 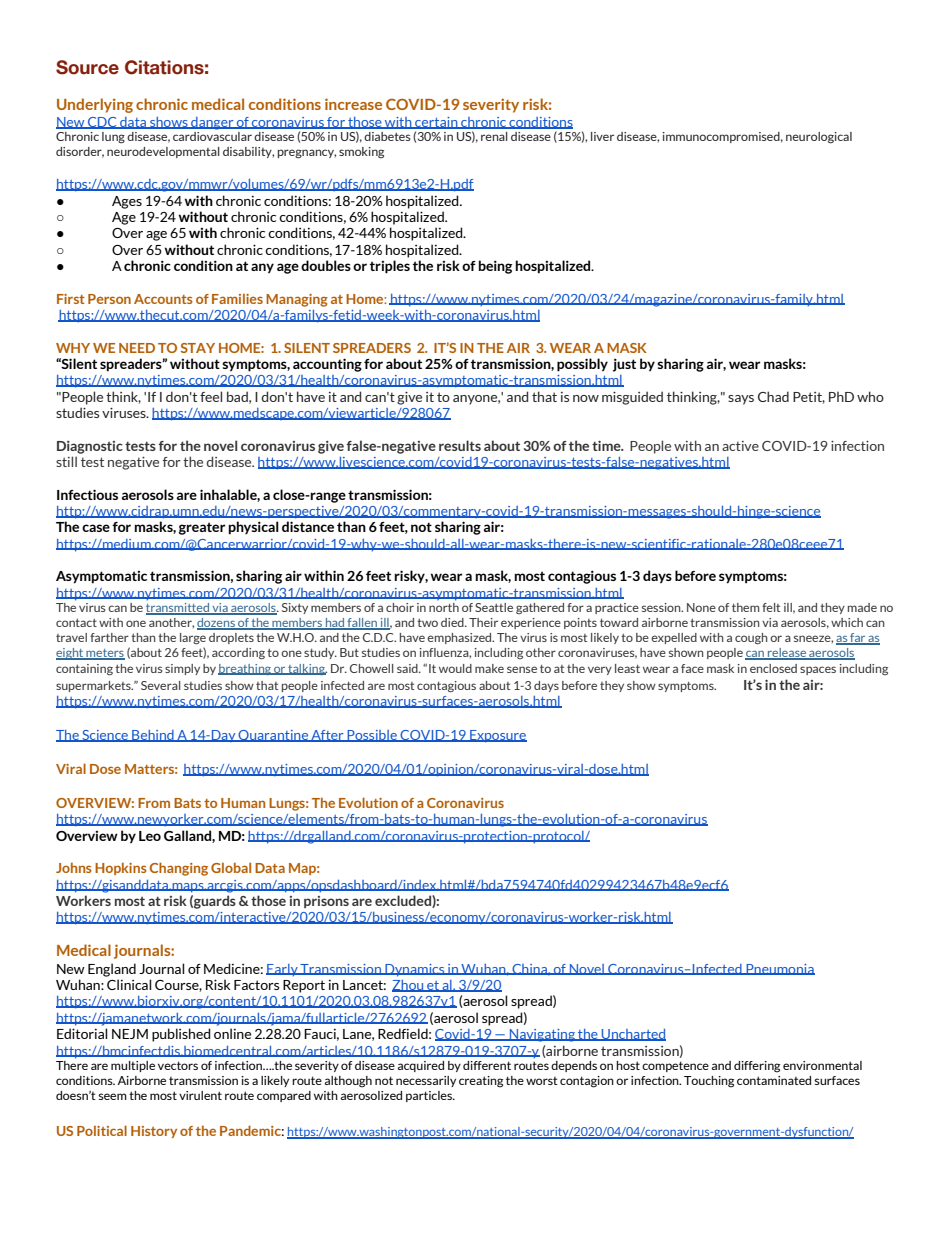 I want to click on large, so click(x=193, y=639).
